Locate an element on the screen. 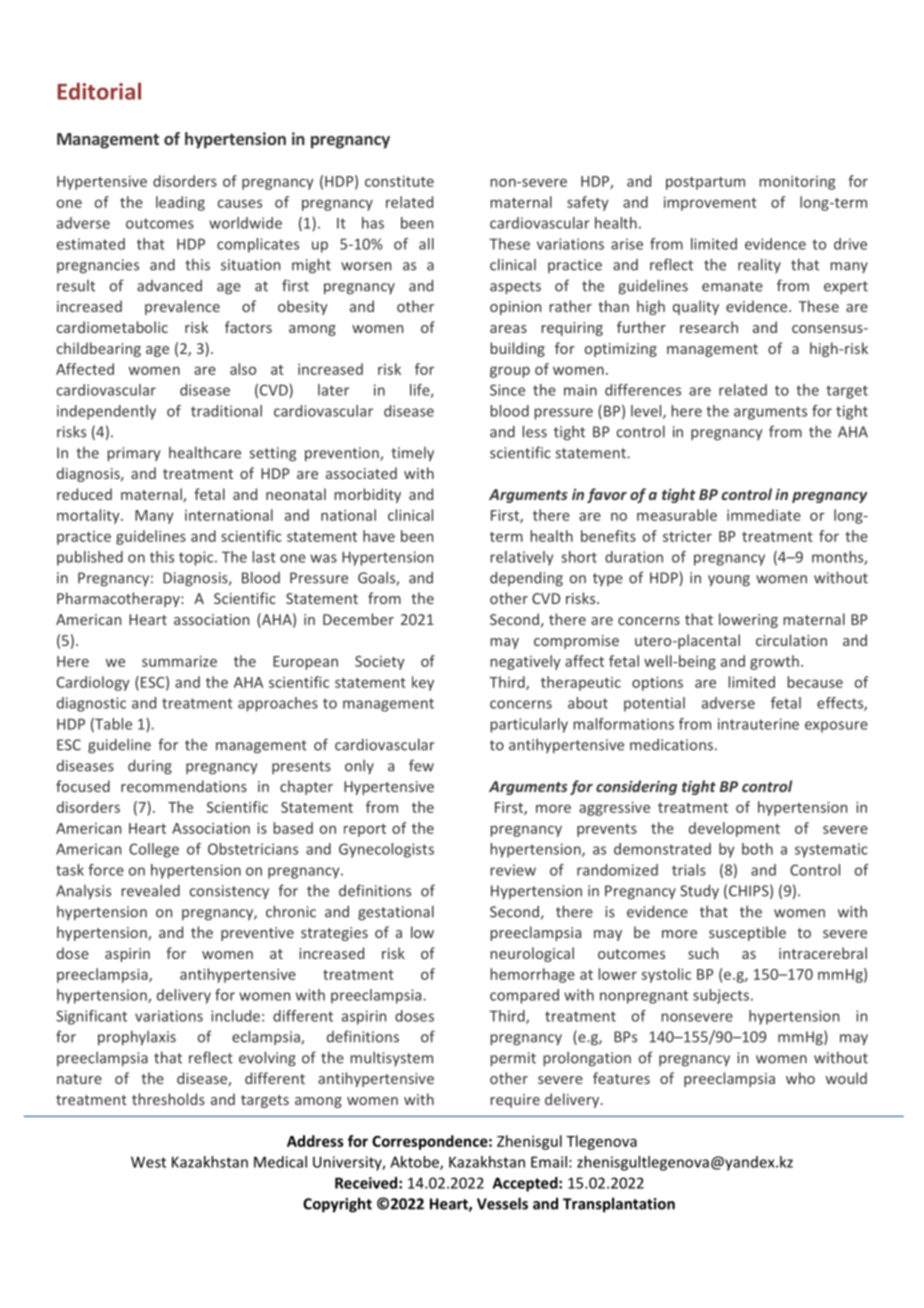 Image resolution: width=924 pixels, height=1308 pixels. monitoring is located at coordinates (797, 183).
